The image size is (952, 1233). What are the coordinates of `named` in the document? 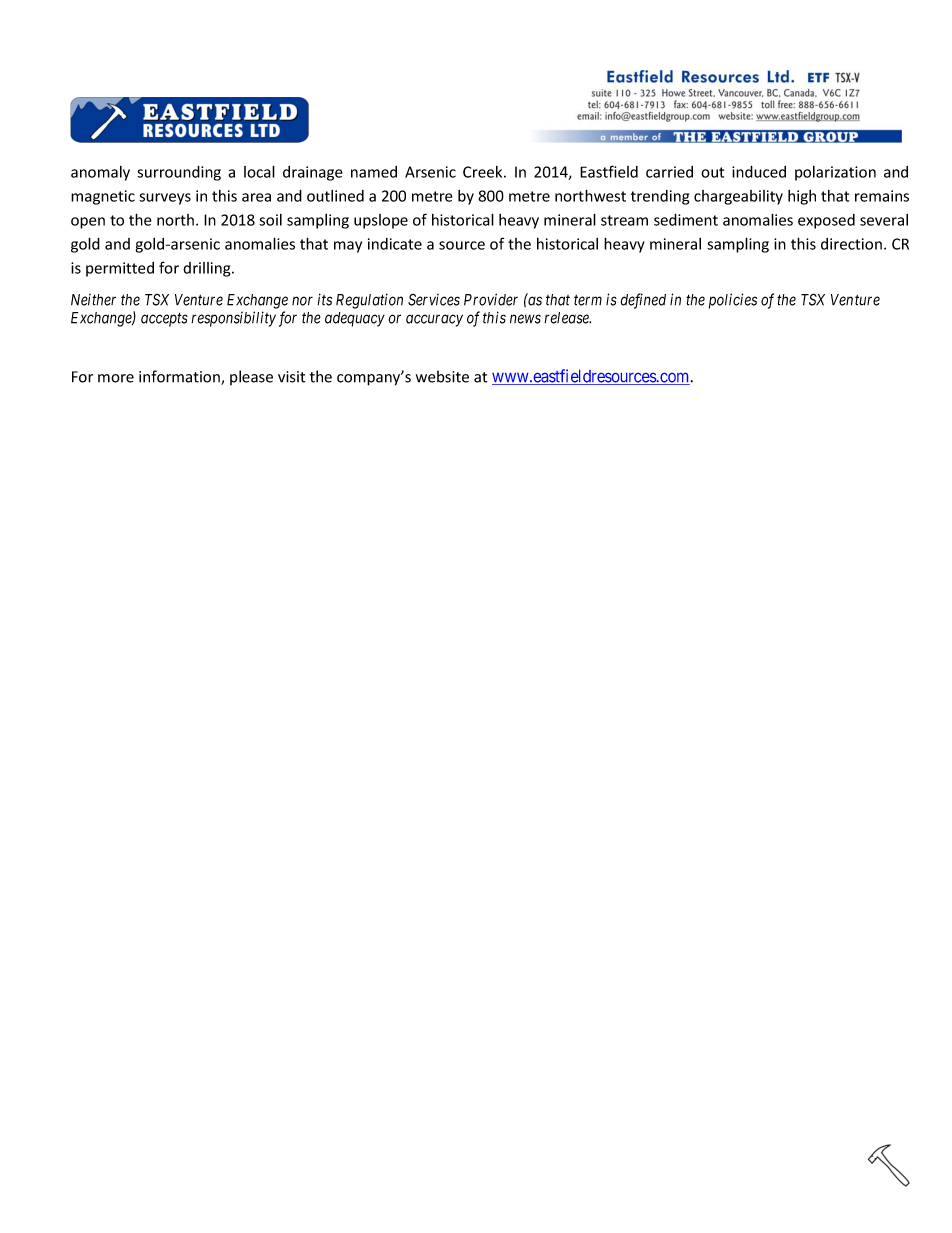 It's located at (374, 172).
